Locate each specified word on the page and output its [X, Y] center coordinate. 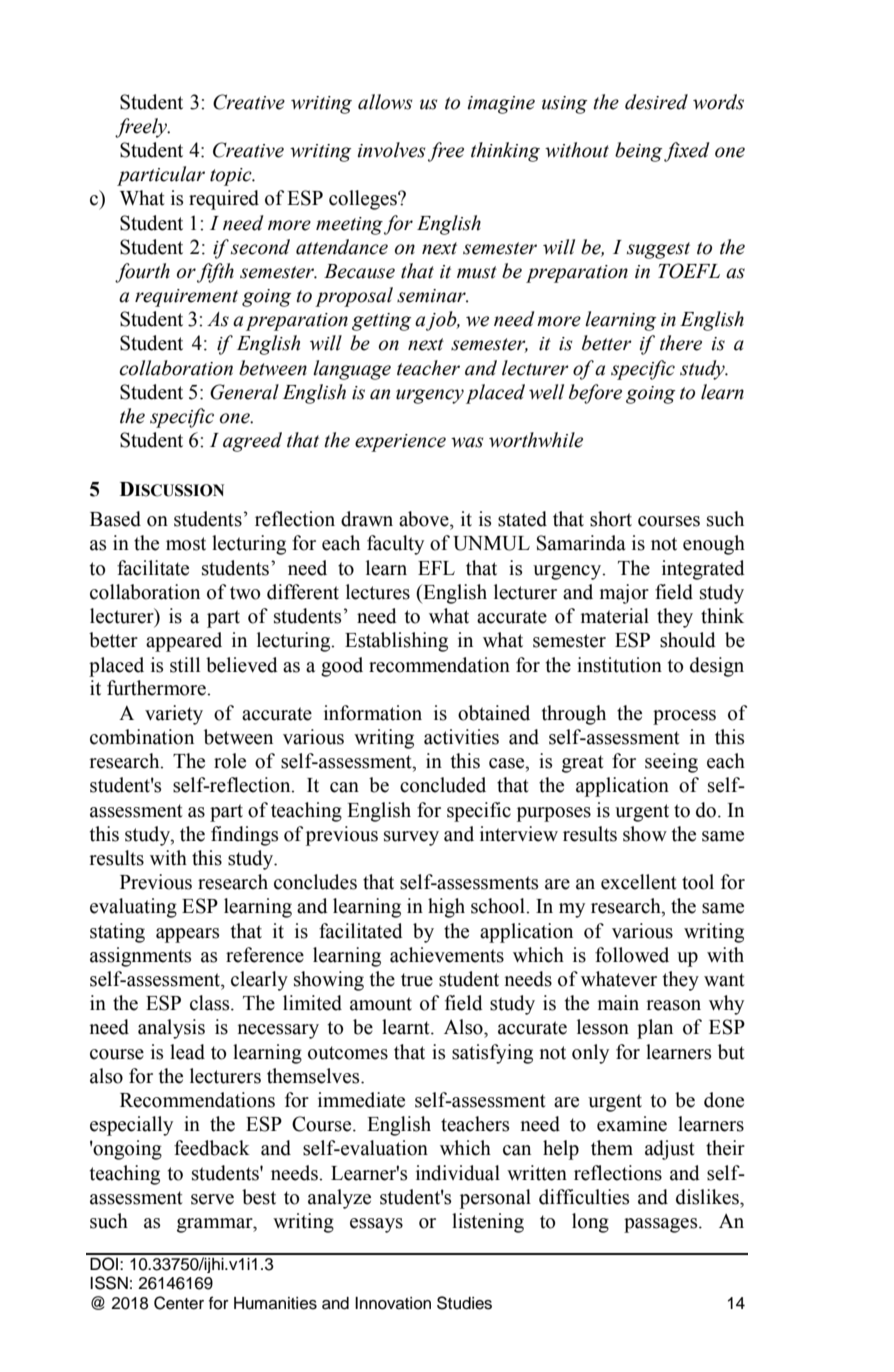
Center [179, 1303]
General [244, 392]
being [638, 152]
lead [187, 1052]
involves [391, 150]
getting [381, 322]
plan [655, 1029]
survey [411, 838]
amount [381, 1004]
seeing [671, 763]
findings [244, 836]
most [186, 544]
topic [232, 177]
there [681, 343]
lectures [378, 592]
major [624, 594]
